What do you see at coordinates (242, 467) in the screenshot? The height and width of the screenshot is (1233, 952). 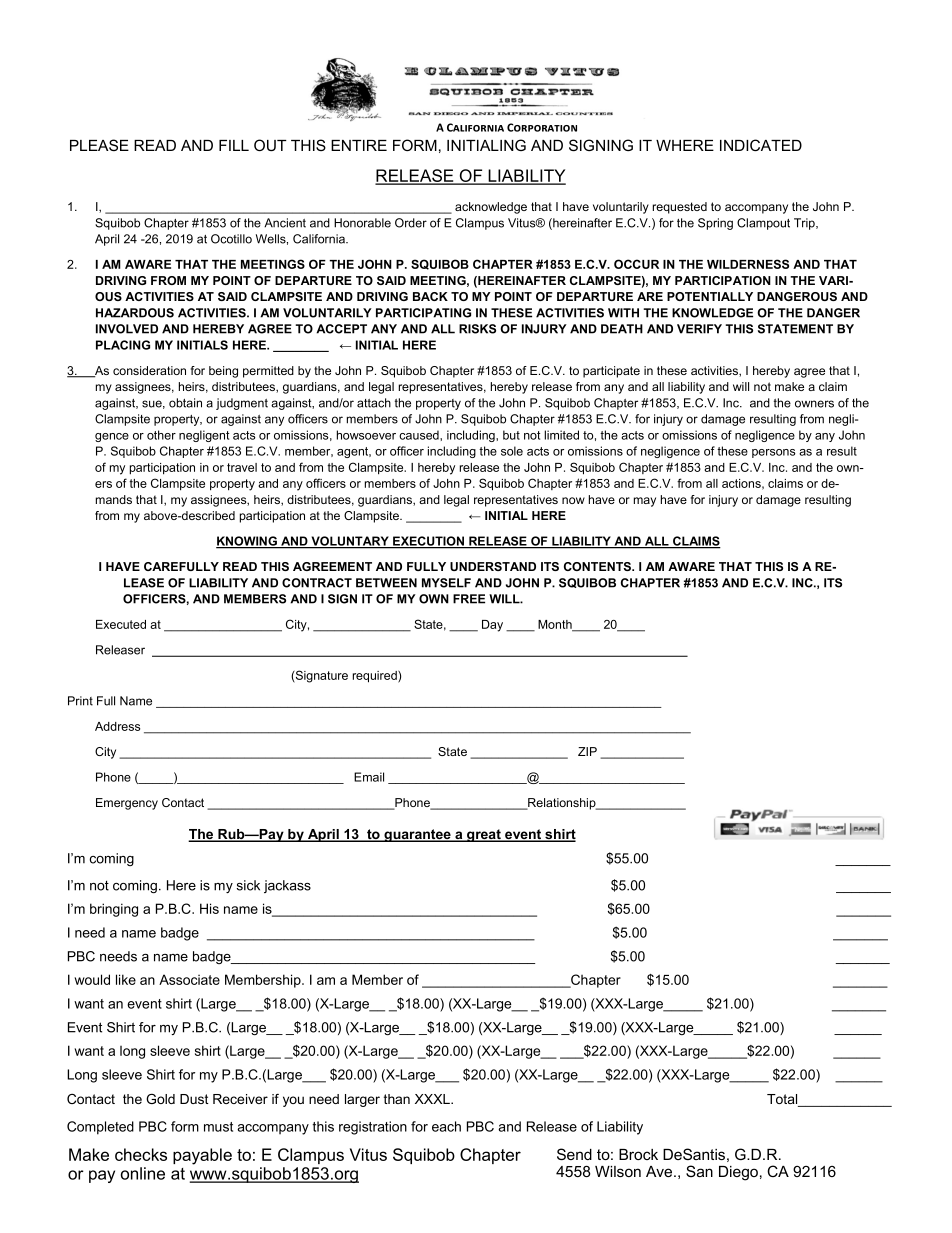 I see `travel` at bounding box center [242, 467].
